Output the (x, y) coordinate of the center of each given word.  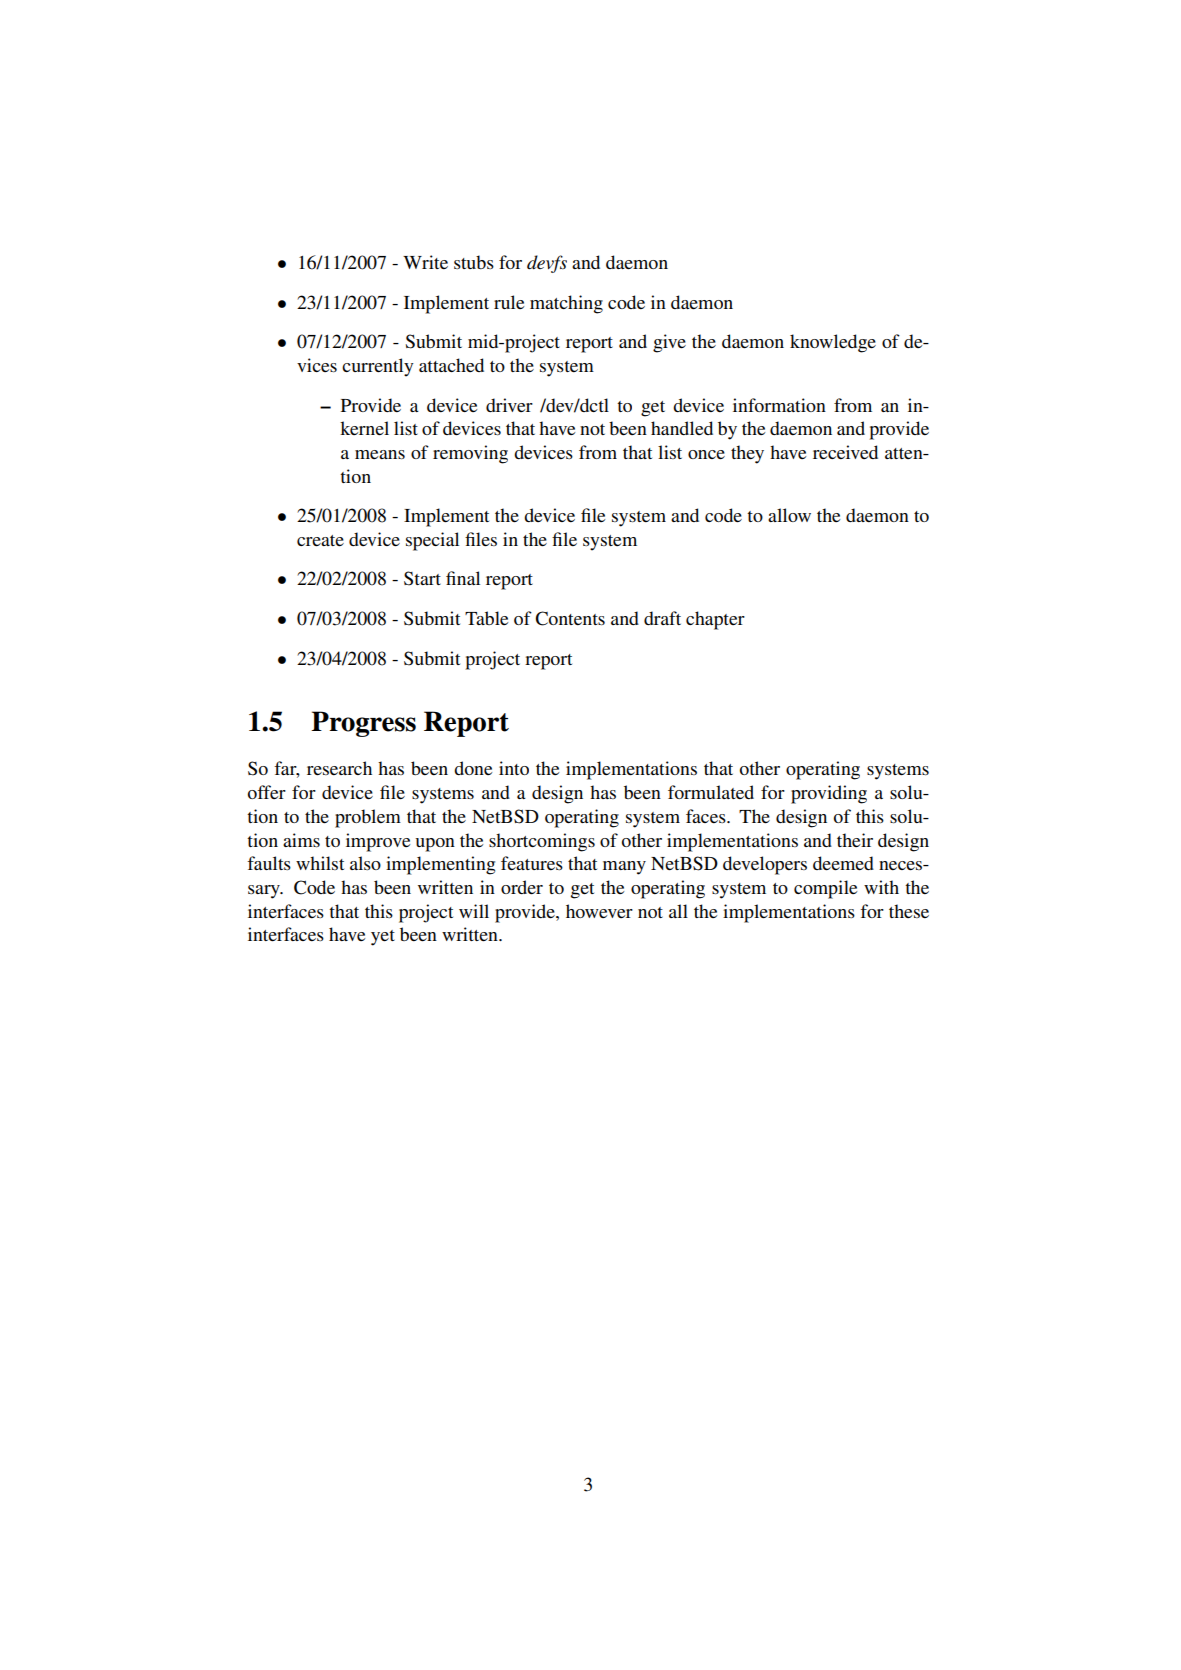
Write (425, 262)
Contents (570, 618)
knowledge (833, 343)
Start (422, 578)
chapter (715, 620)
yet (383, 938)
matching (566, 304)
